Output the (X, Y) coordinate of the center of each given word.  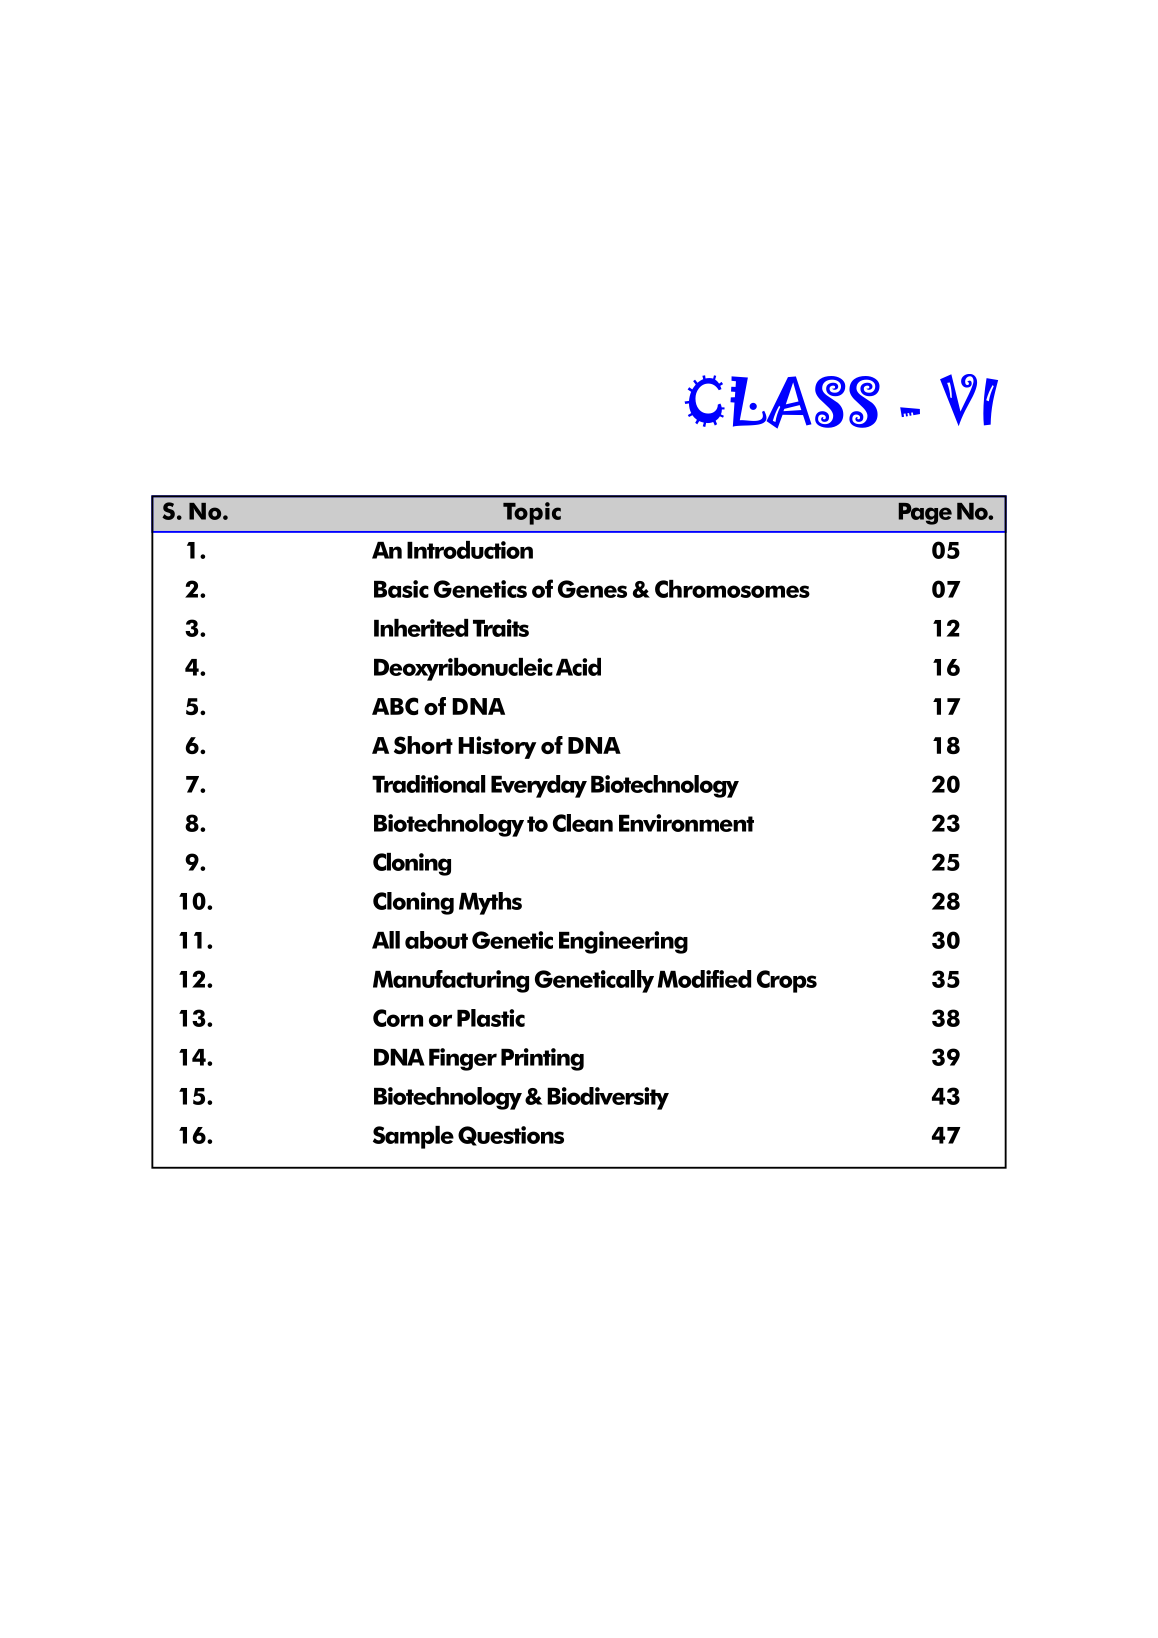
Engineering (623, 942)
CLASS (782, 402)
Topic (532, 513)
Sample (413, 1137)
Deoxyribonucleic (463, 669)
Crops (787, 981)
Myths (490, 903)
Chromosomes (732, 589)
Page (925, 514)
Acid (578, 667)
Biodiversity (608, 1098)
